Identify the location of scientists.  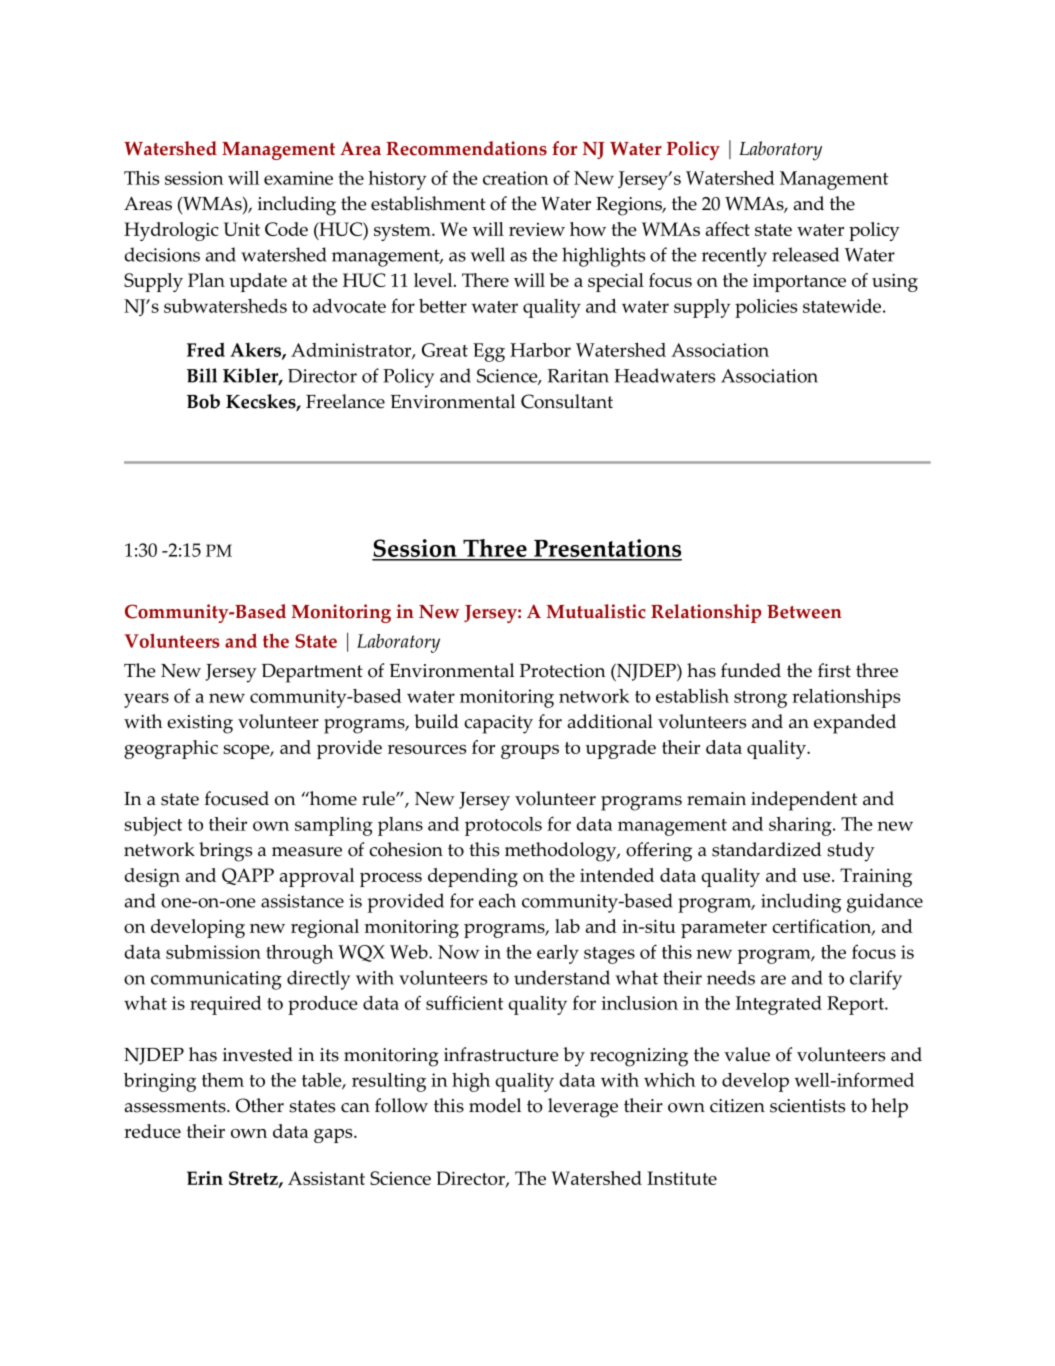
(807, 1106).
